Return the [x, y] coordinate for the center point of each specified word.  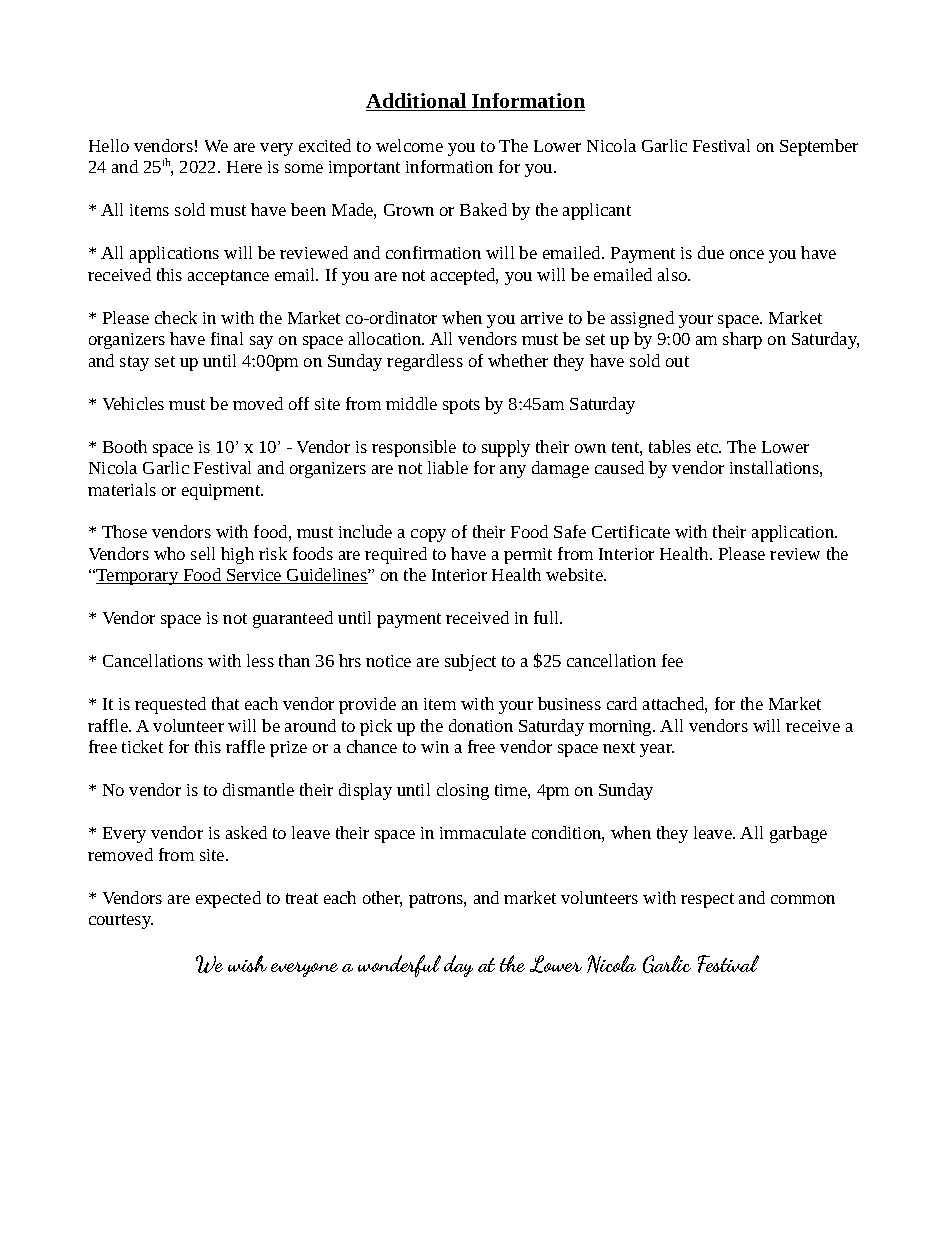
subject [470, 662]
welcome [409, 145]
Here [244, 167]
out [677, 361]
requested [170, 705]
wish [247, 963]
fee [672, 660]
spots [461, 406]
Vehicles [133, 403]
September [819, 147]
